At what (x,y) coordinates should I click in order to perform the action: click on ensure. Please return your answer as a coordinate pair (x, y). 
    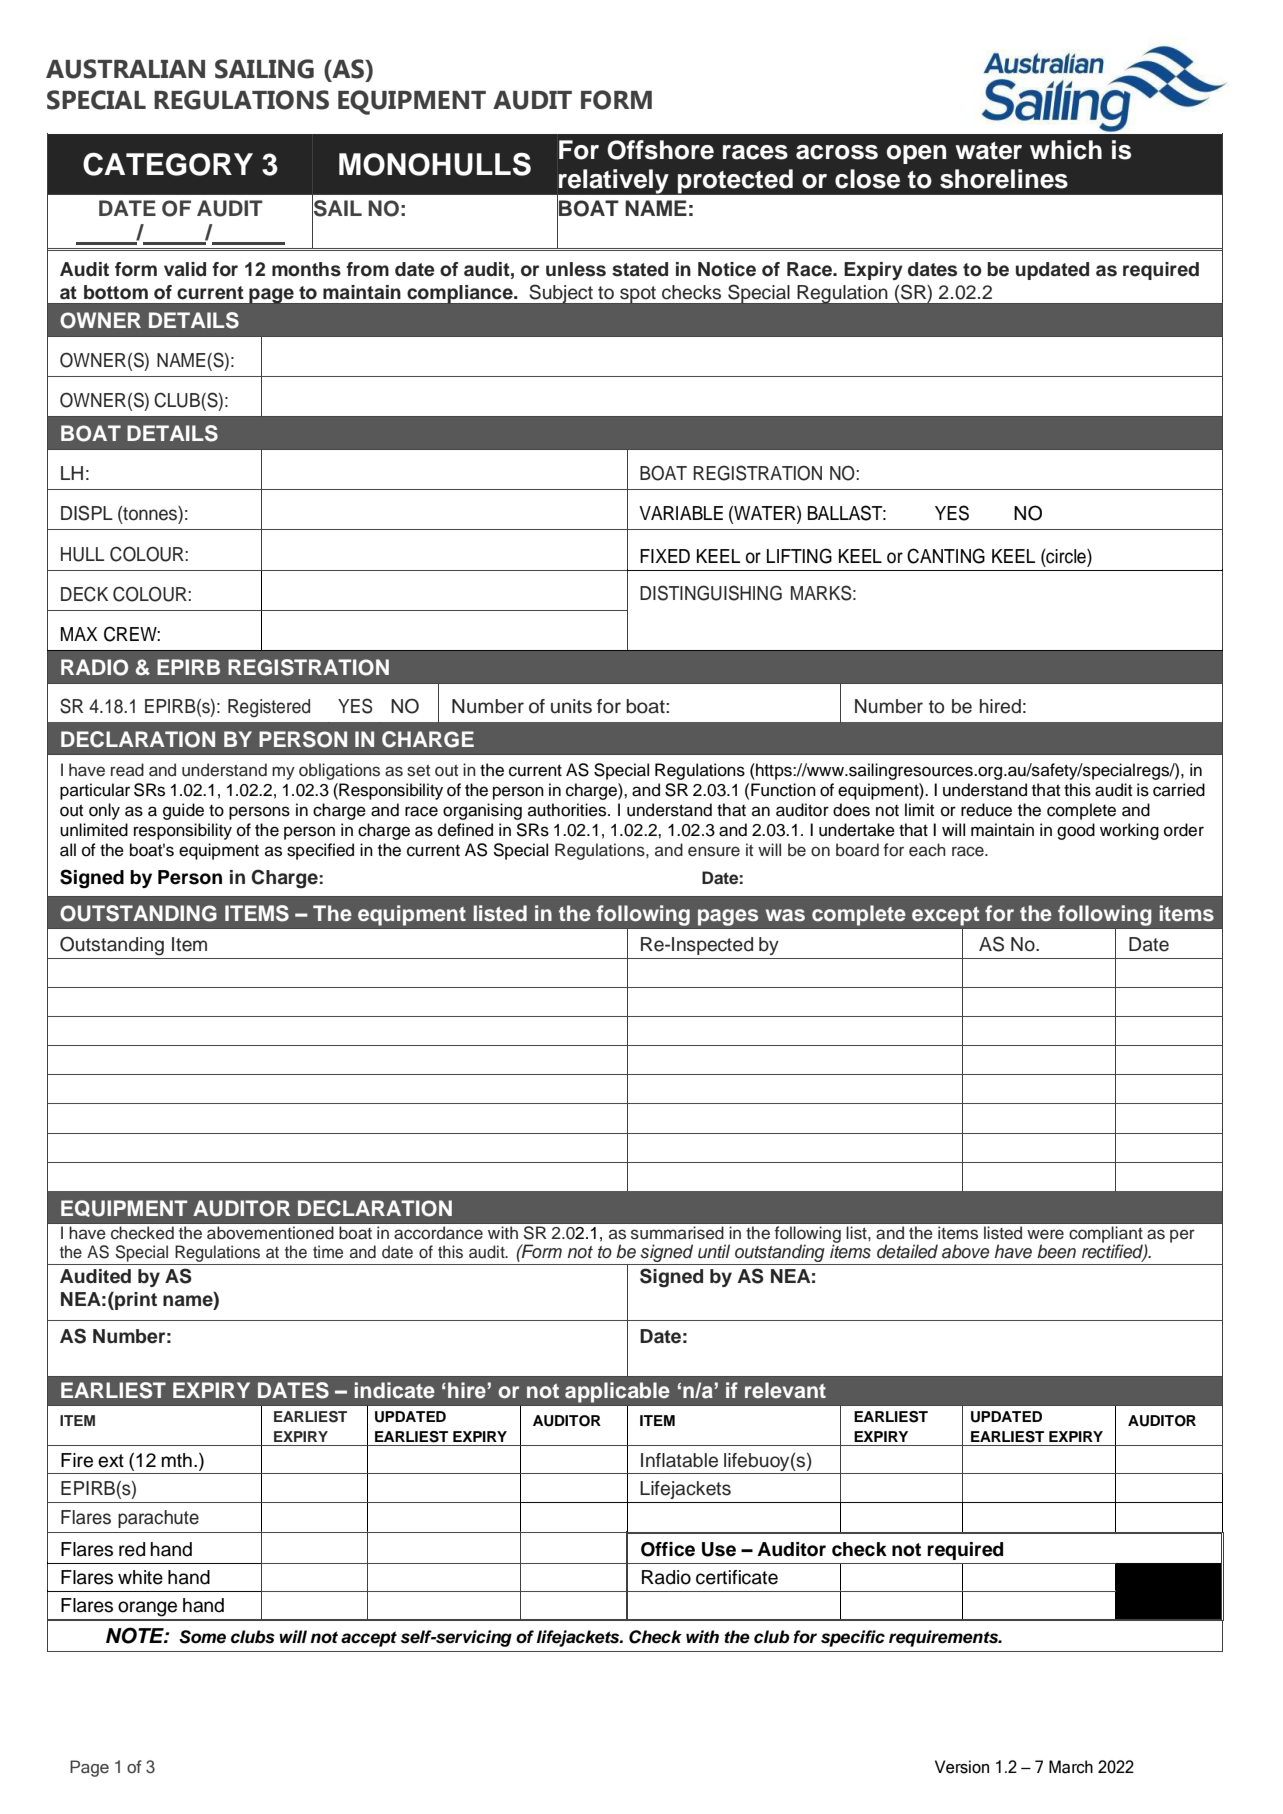
    Looking at the image, I should click on (714, 851).
